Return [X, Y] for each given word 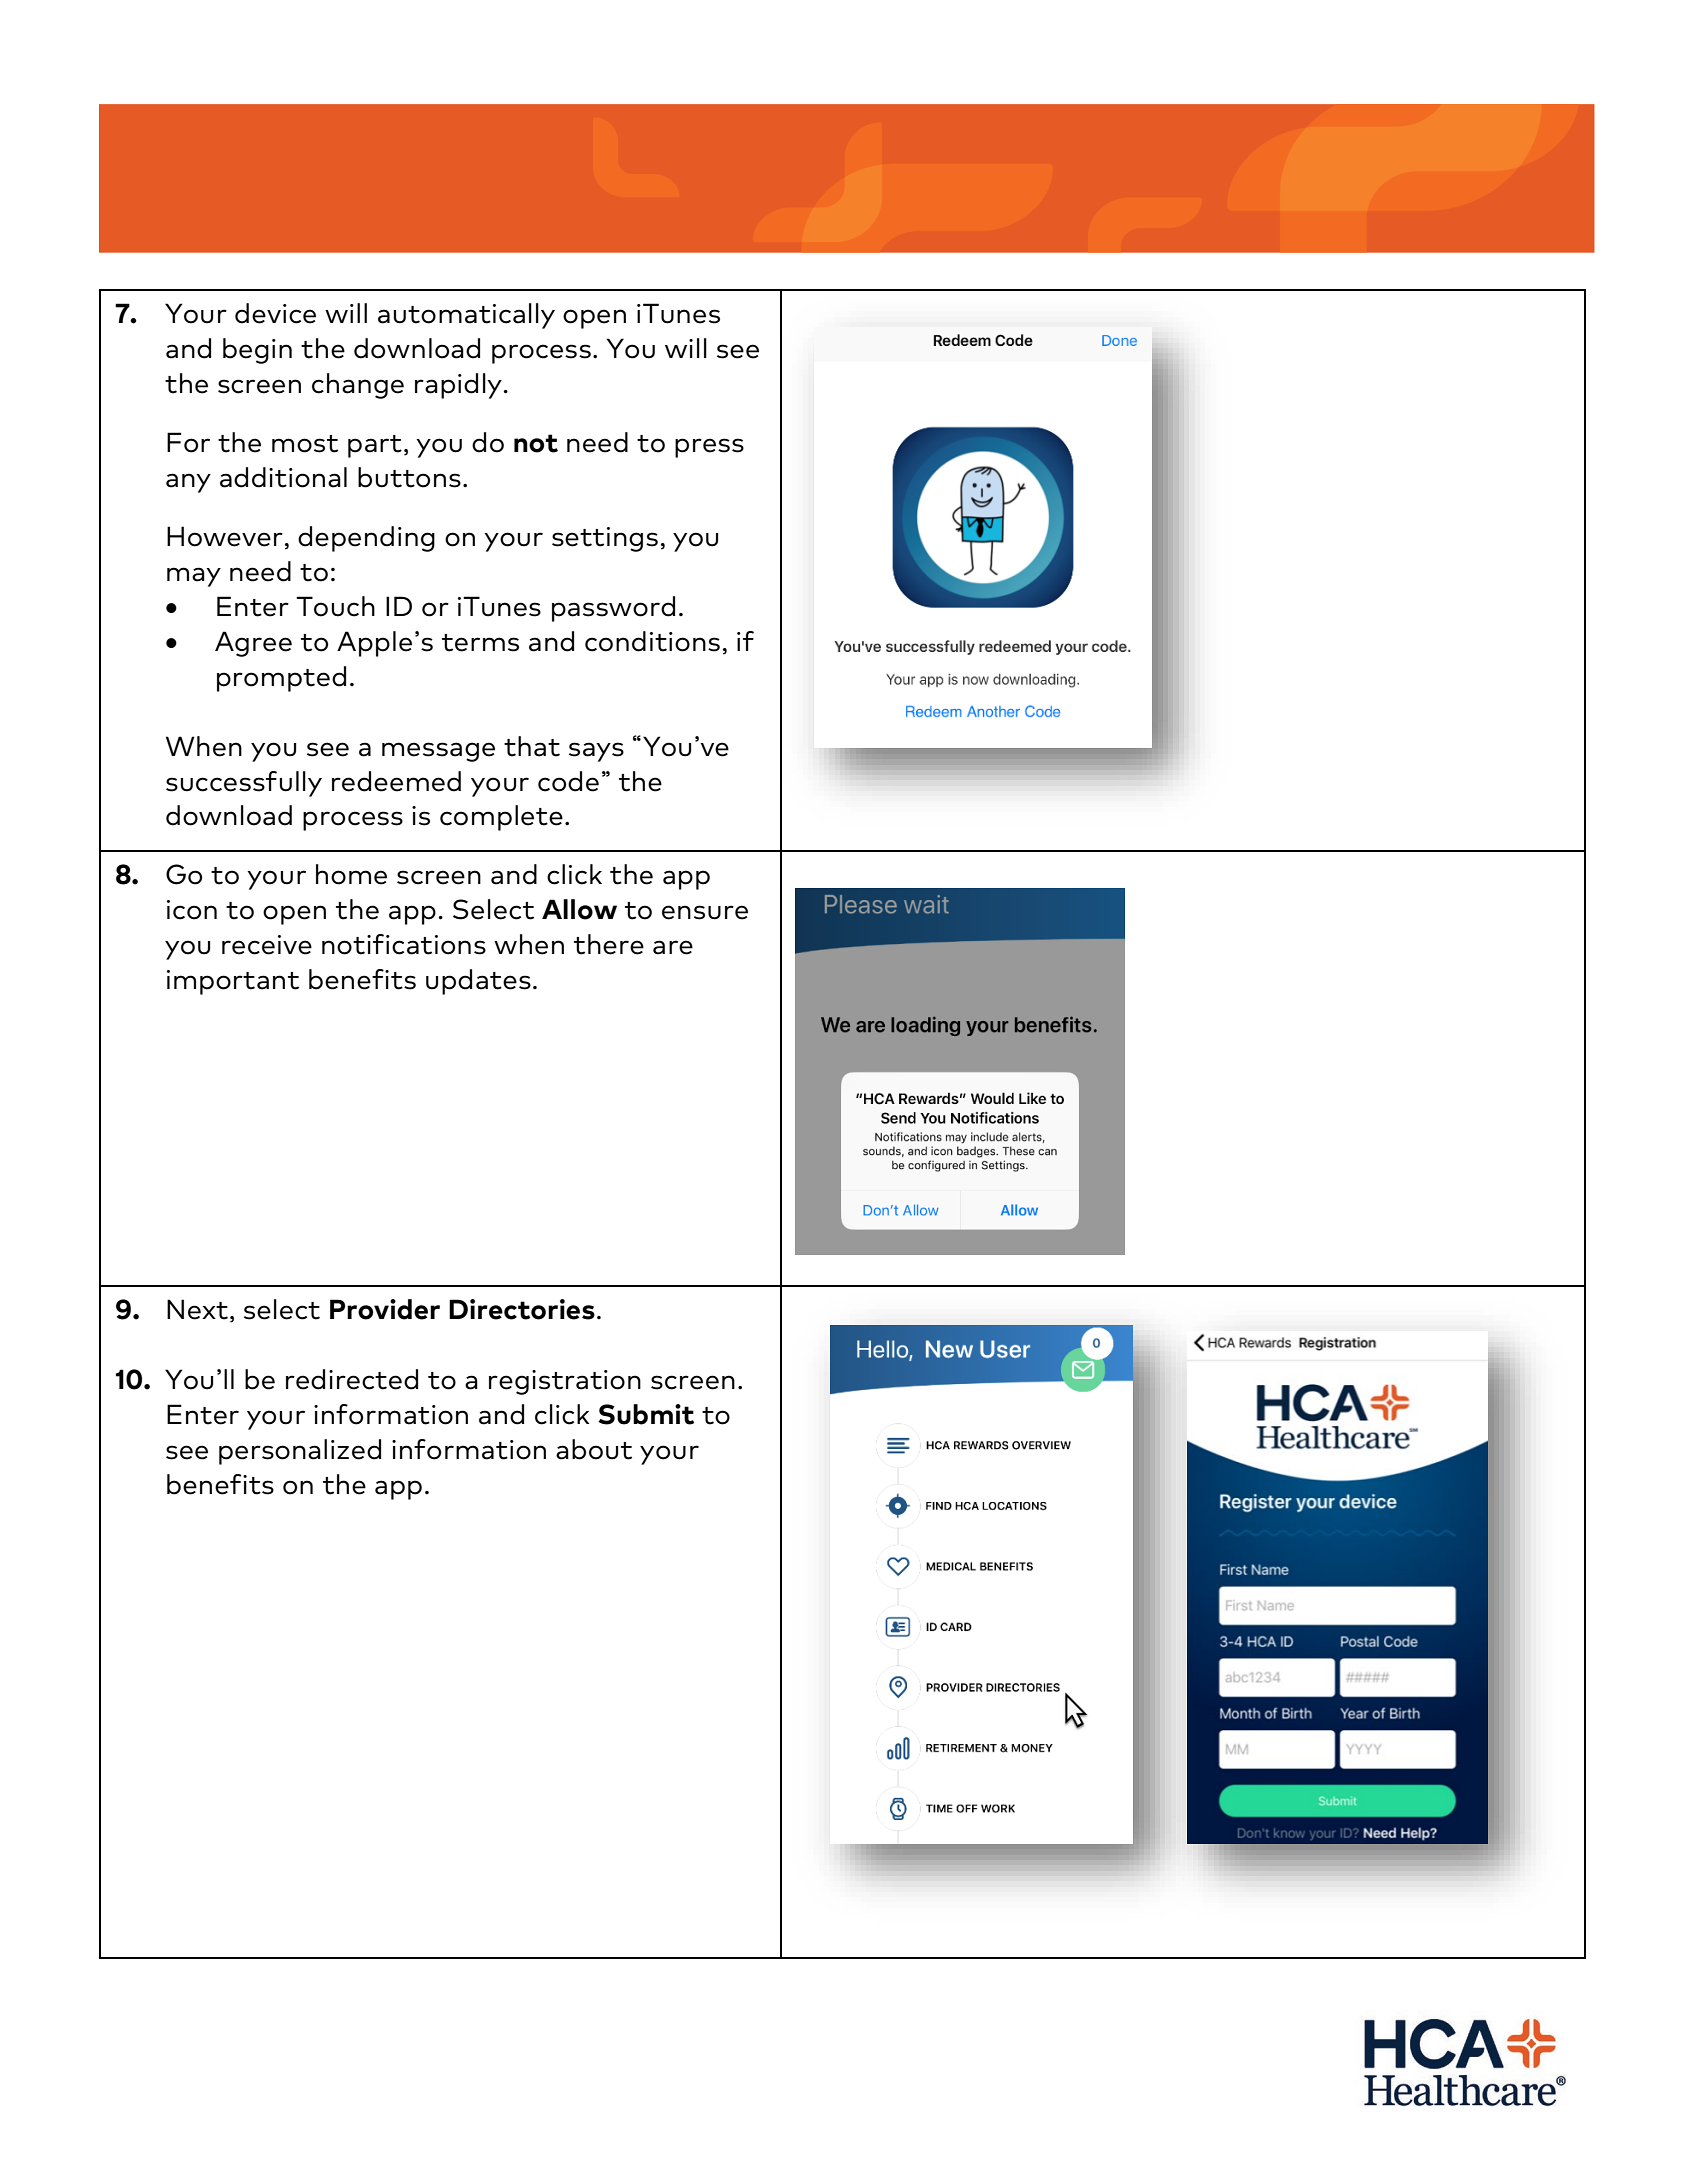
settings [605, 539]
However [225, 536]
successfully [244, 784]
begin [257, 351]
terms [480, 643]
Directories [522, 1309]
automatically [466, 316]
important [233, 982]
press [709, 448]
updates [478, 982]
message [438, 752]
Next [197, 1309]
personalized [300, 1452]
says [596, 752]
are [673, 947]
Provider [385, 1309]
